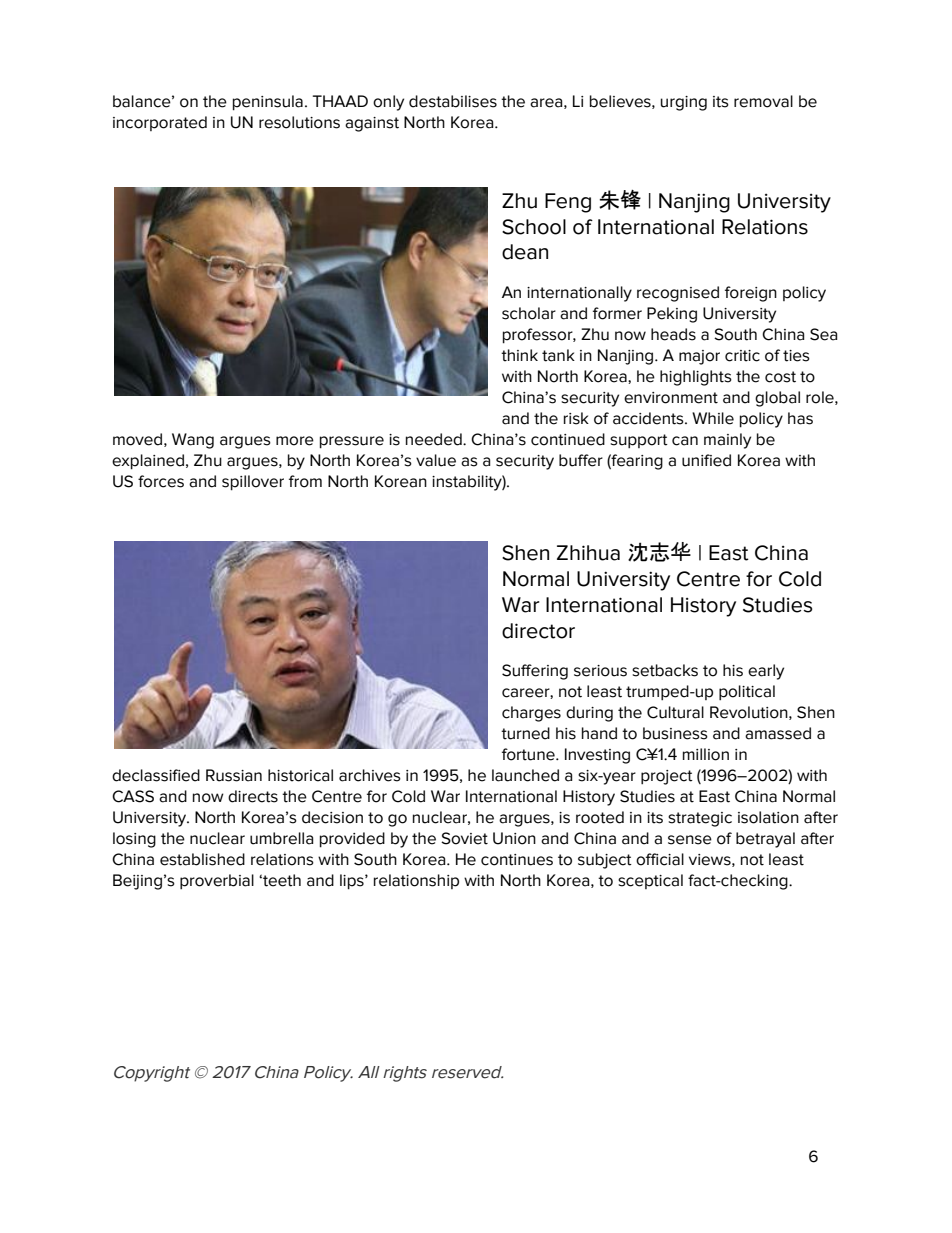 Image resolution: width=952 pixels, height=1233 pixels. What do you see at coordinates (193, 441) in the document?
I see `Wang` at bounding box center [193, 441].
